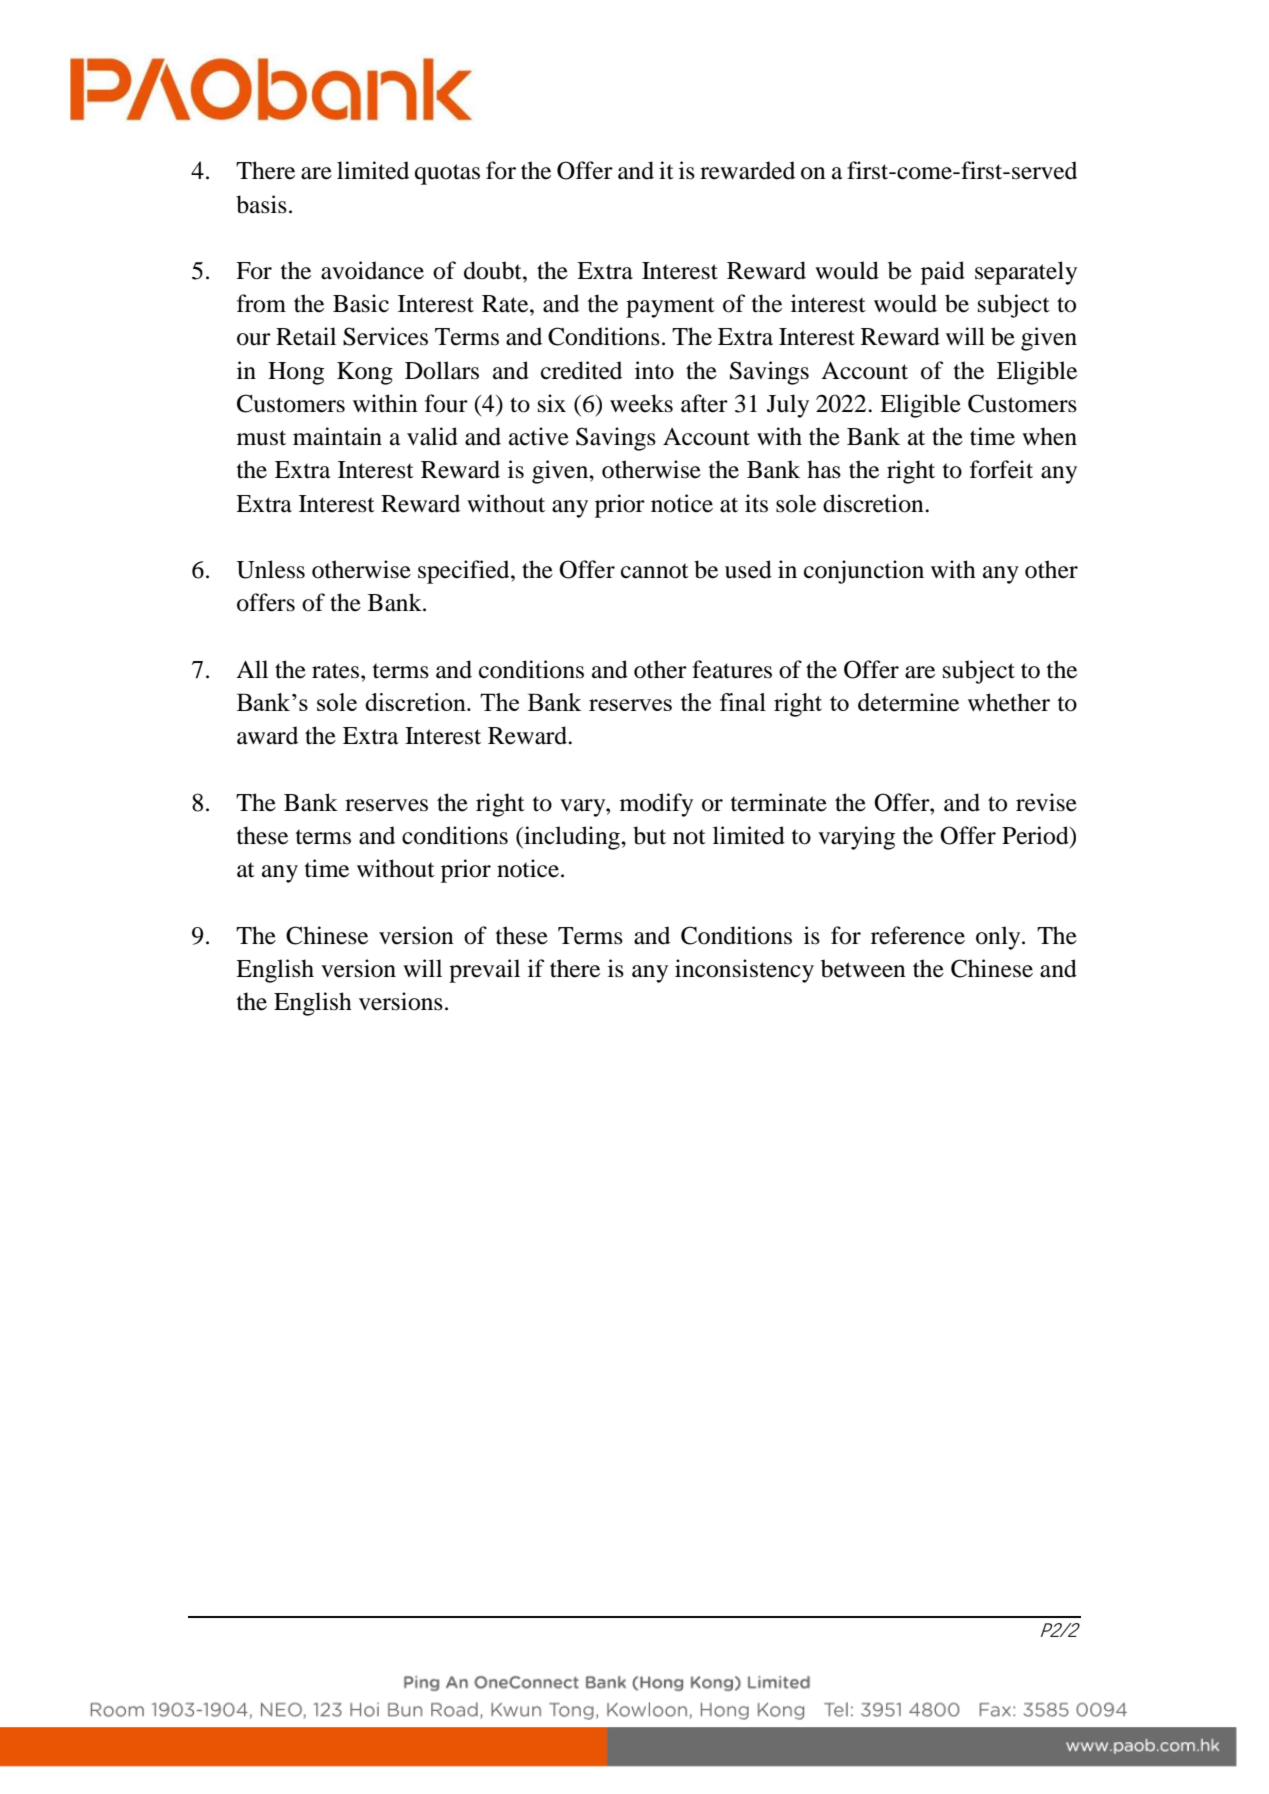 Image resolution: width=1269 pixels, height=1794 pixels. Describe the element at coordinates (484, 971) in the screenshot. I see `prevail` at that location.
